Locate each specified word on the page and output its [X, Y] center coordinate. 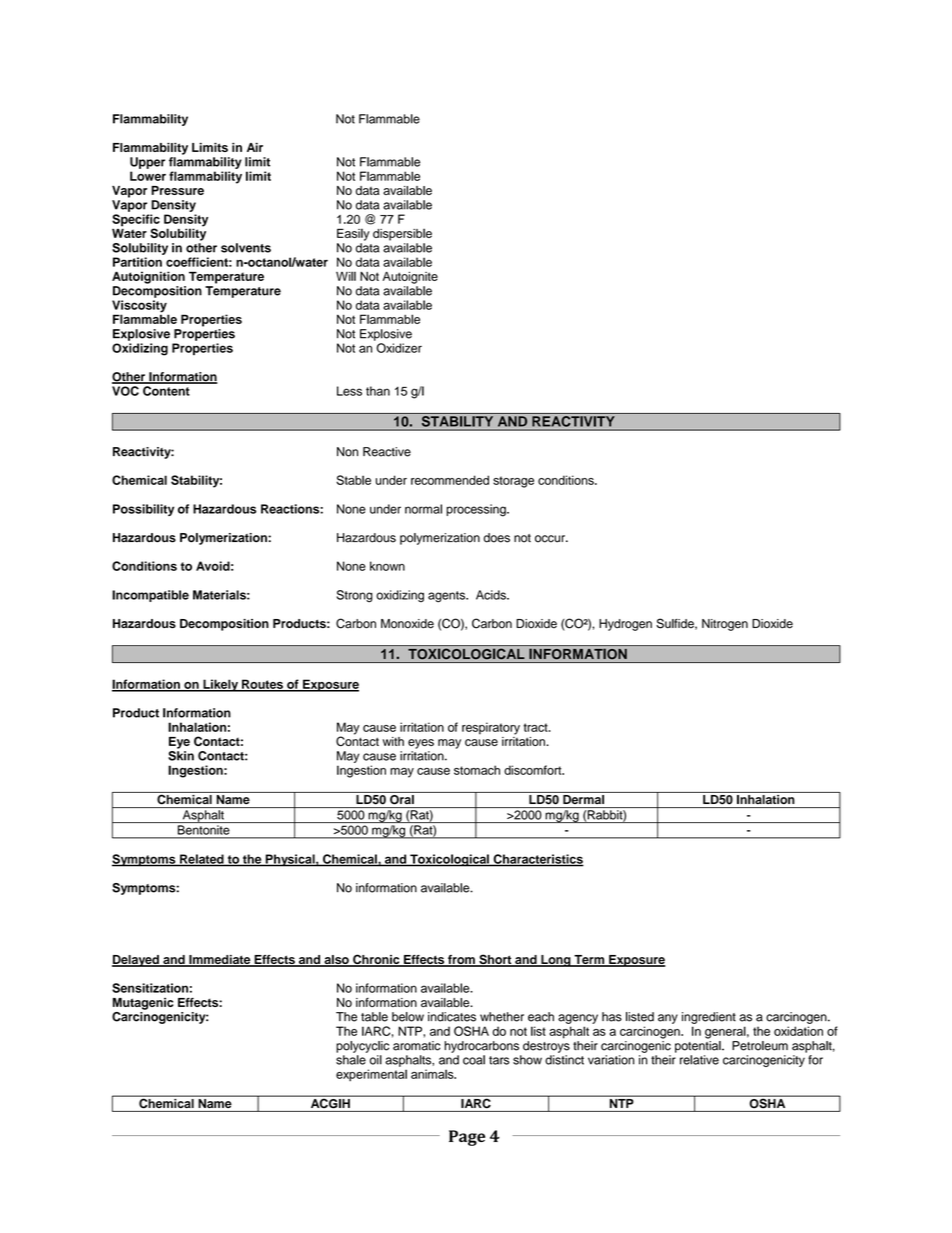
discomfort [534, 770]
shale [351, 1060]
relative [699, 1060]
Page [467, 1138]
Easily [353, 234]
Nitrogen [725, 625]
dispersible [402, 234]
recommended [450, 480]
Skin [181, 756]
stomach [477, 770]
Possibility [143, 510]
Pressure [177, 190]
